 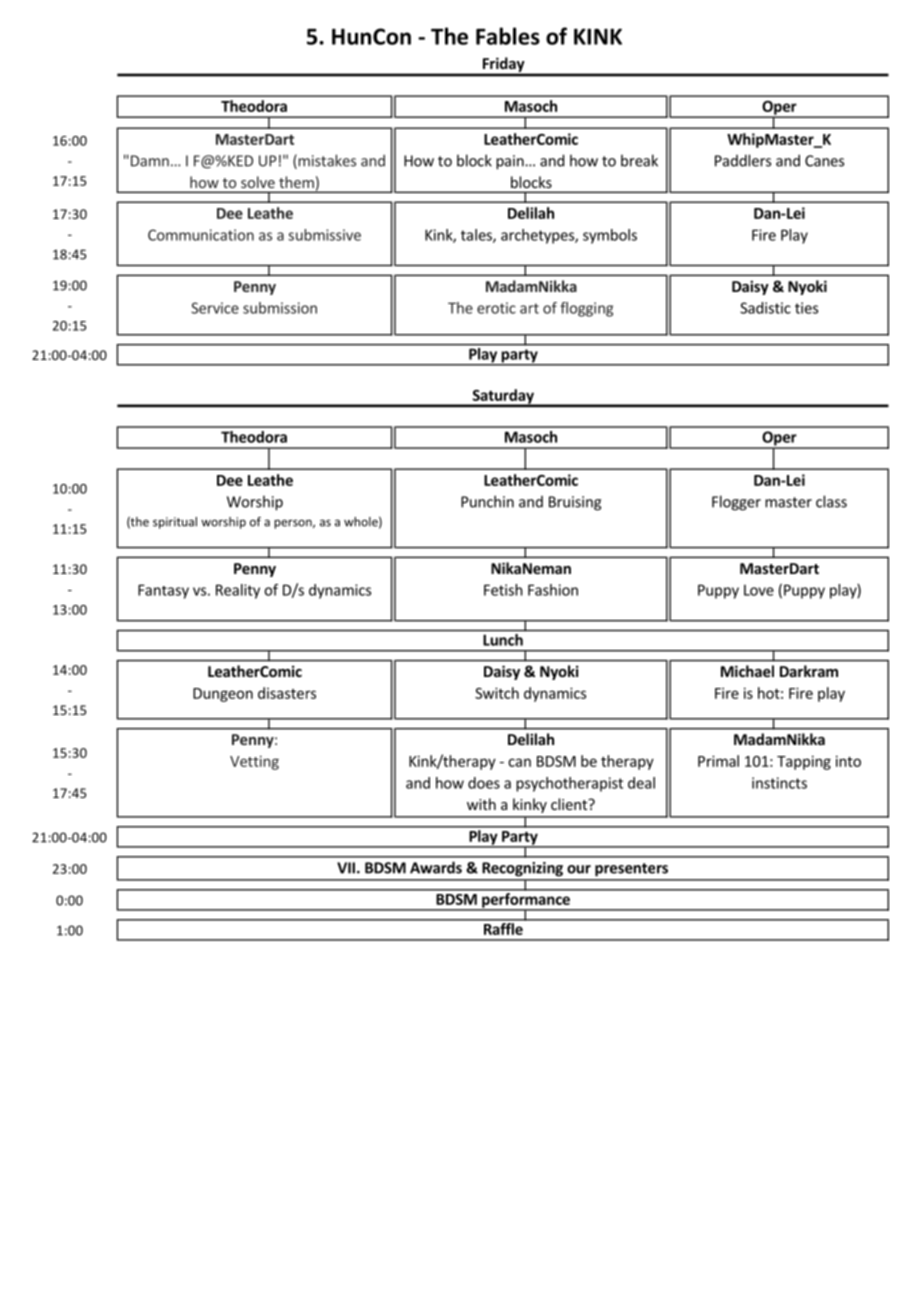 I want to click on solve, so click(x=258, y=182).
